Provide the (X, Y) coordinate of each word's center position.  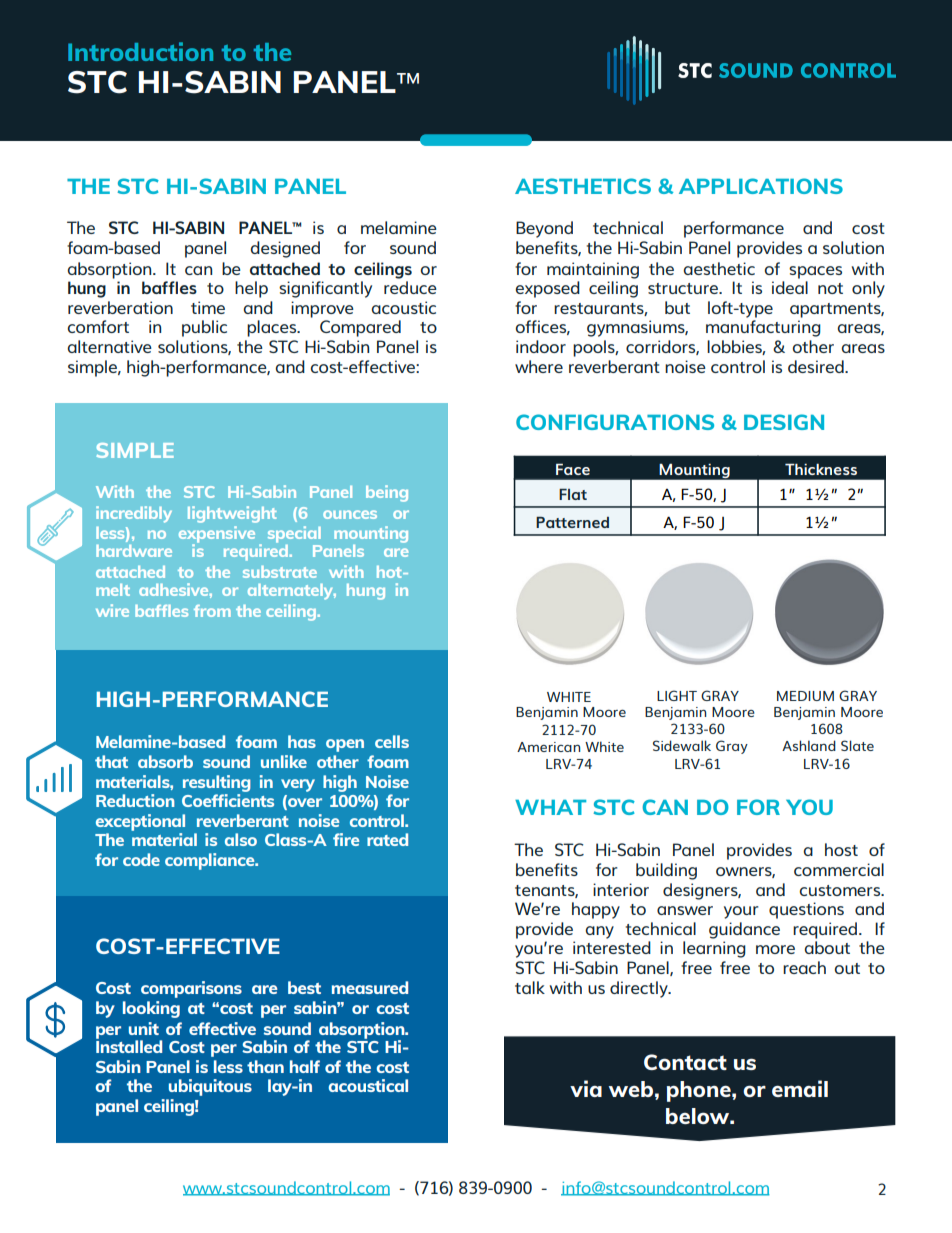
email (800, 1088)
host (841, 849)
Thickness (821, 469)
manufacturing (763, 328)
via (586, 1088)
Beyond (544, 229)
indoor (541, 346)
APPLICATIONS (761, 186)
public (204, 328)
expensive (217, 535)
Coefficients (228, 800)
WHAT (550, 807)
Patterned (572, 522)
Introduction (140, 51)
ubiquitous (210, 1087)
